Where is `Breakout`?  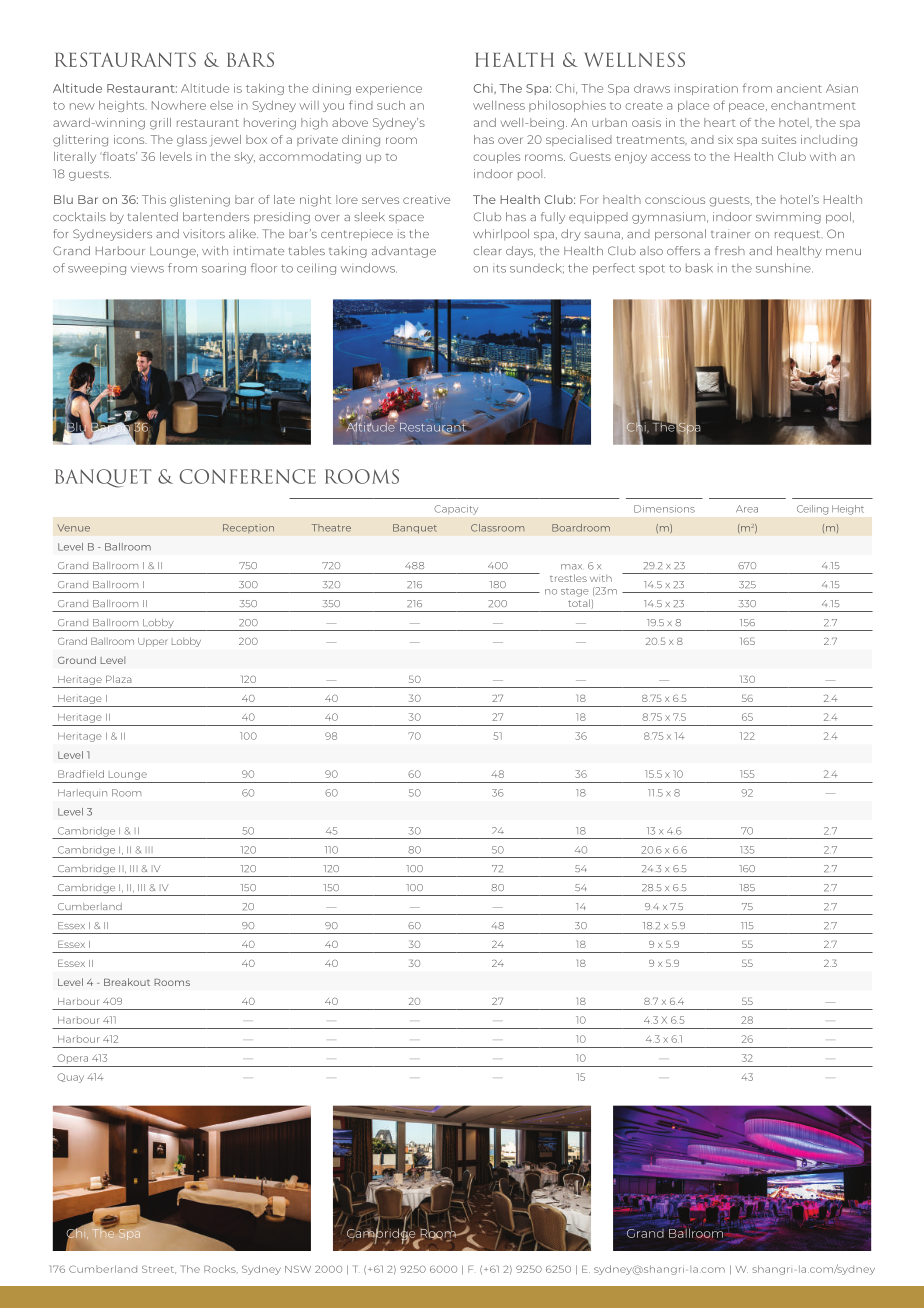 Breakout is located at coordinates (127, 982).
